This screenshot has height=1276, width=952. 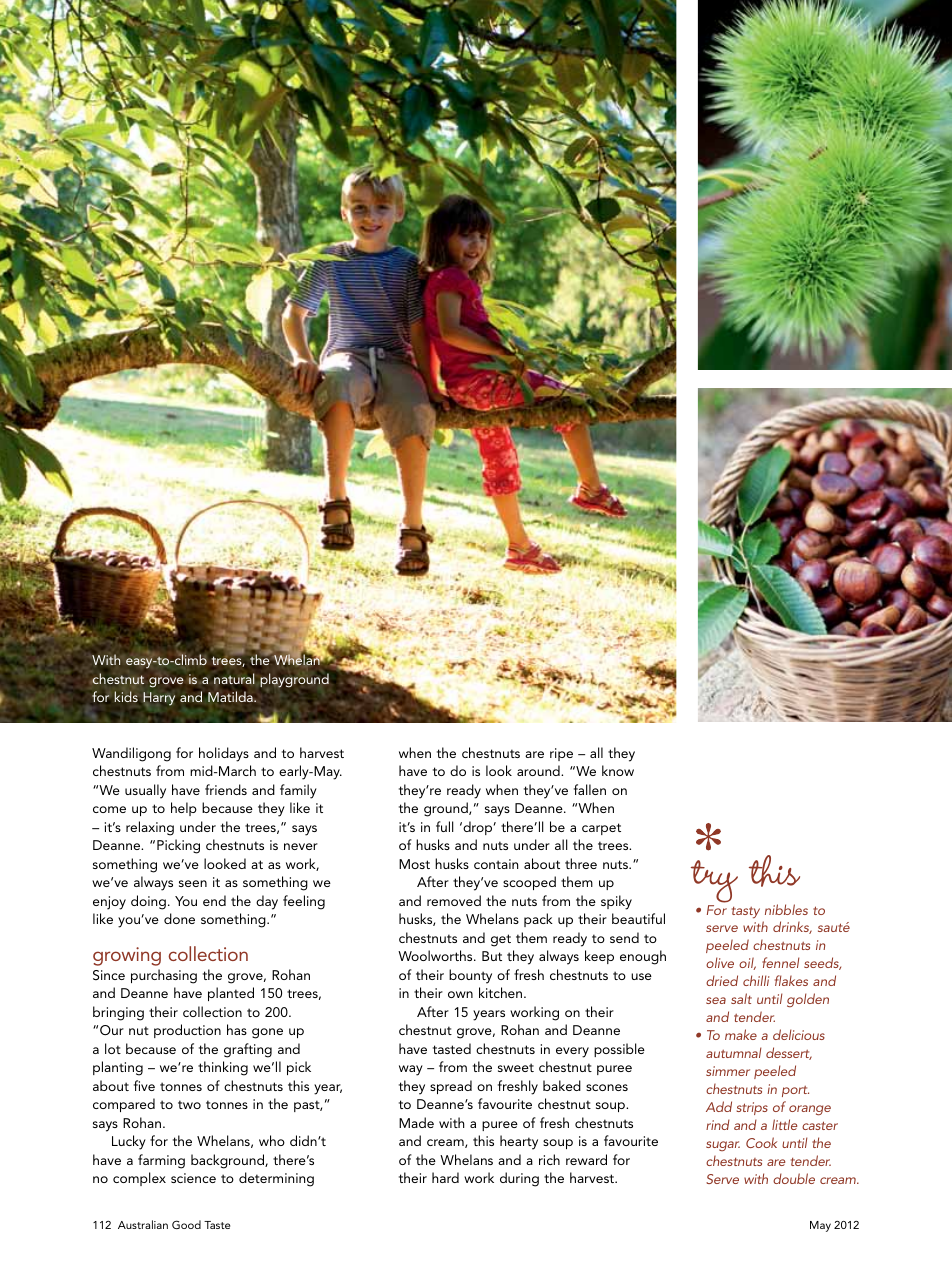 I want to click on ripe, so click(x=561, y=754).
